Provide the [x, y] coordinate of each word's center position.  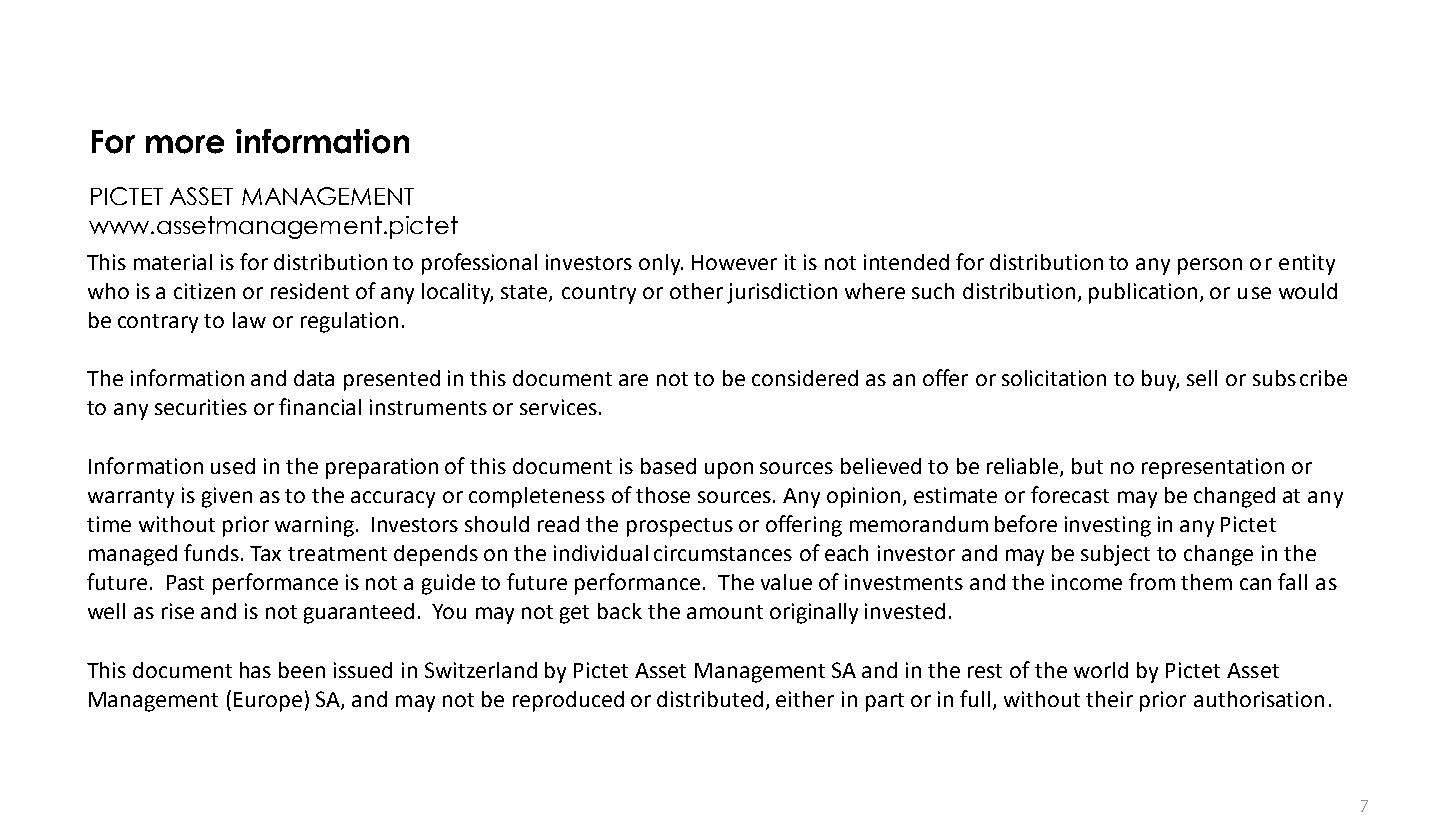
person [1210, 266]
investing [1108, 526]
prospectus [680, 527]
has [255, 670]
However [734, 262]
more [185, 144]
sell [1202, 378]
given [227, 497]
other [696, 291]
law [249, 320]
